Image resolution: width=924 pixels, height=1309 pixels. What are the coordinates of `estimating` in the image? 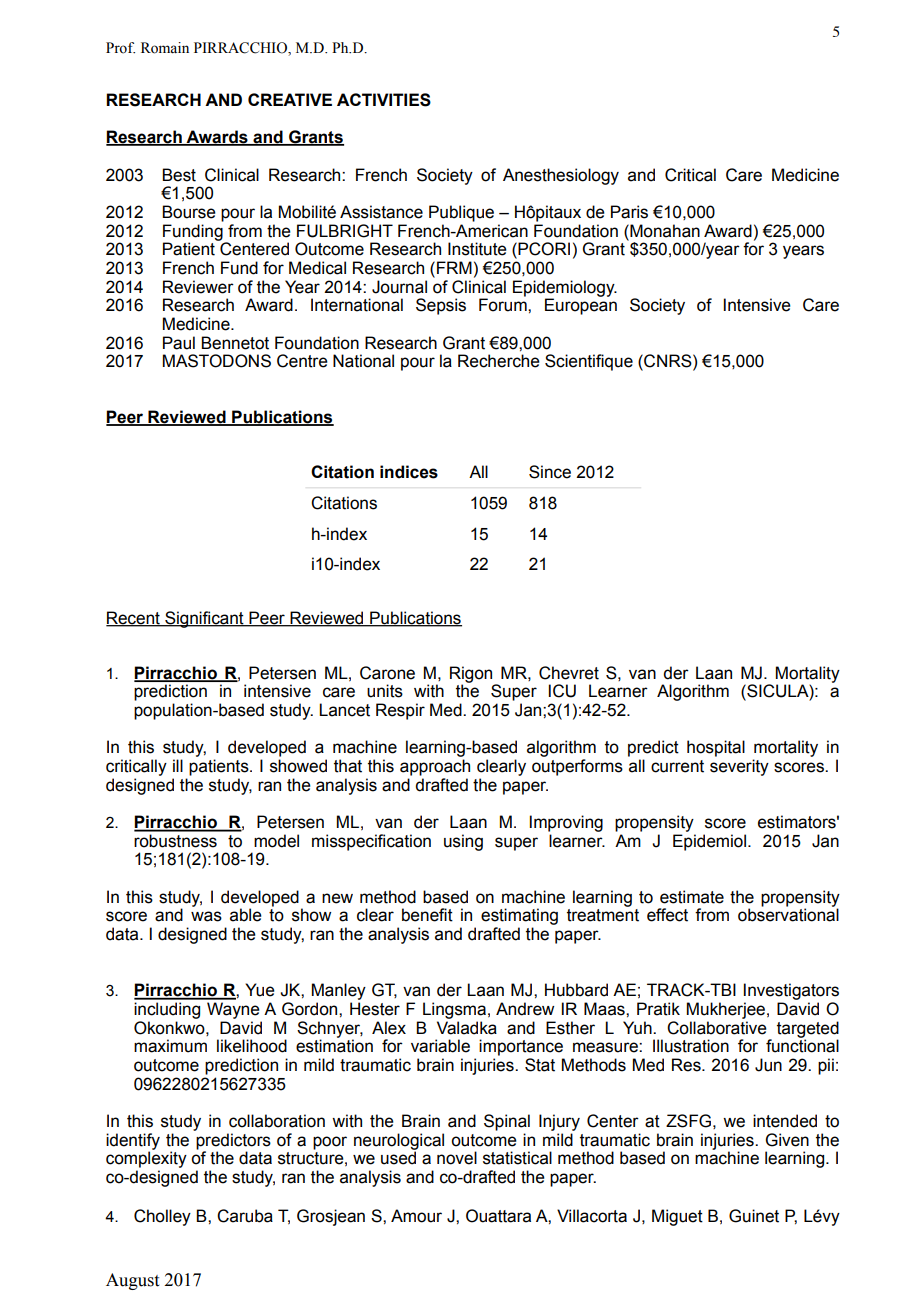 It's located at (519, 916).
